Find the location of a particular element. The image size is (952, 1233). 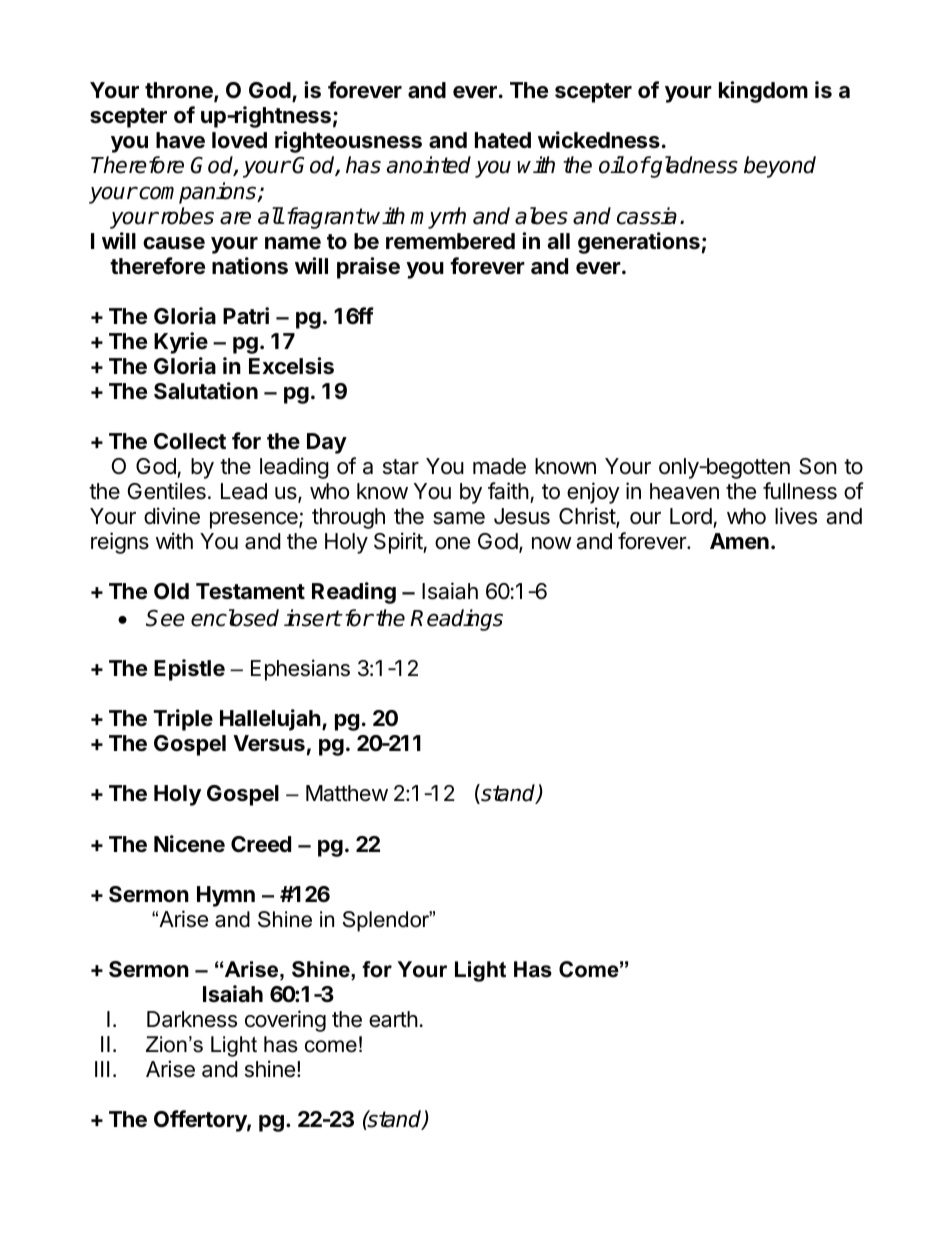

Nicene is located at coordinates (189, 844).
